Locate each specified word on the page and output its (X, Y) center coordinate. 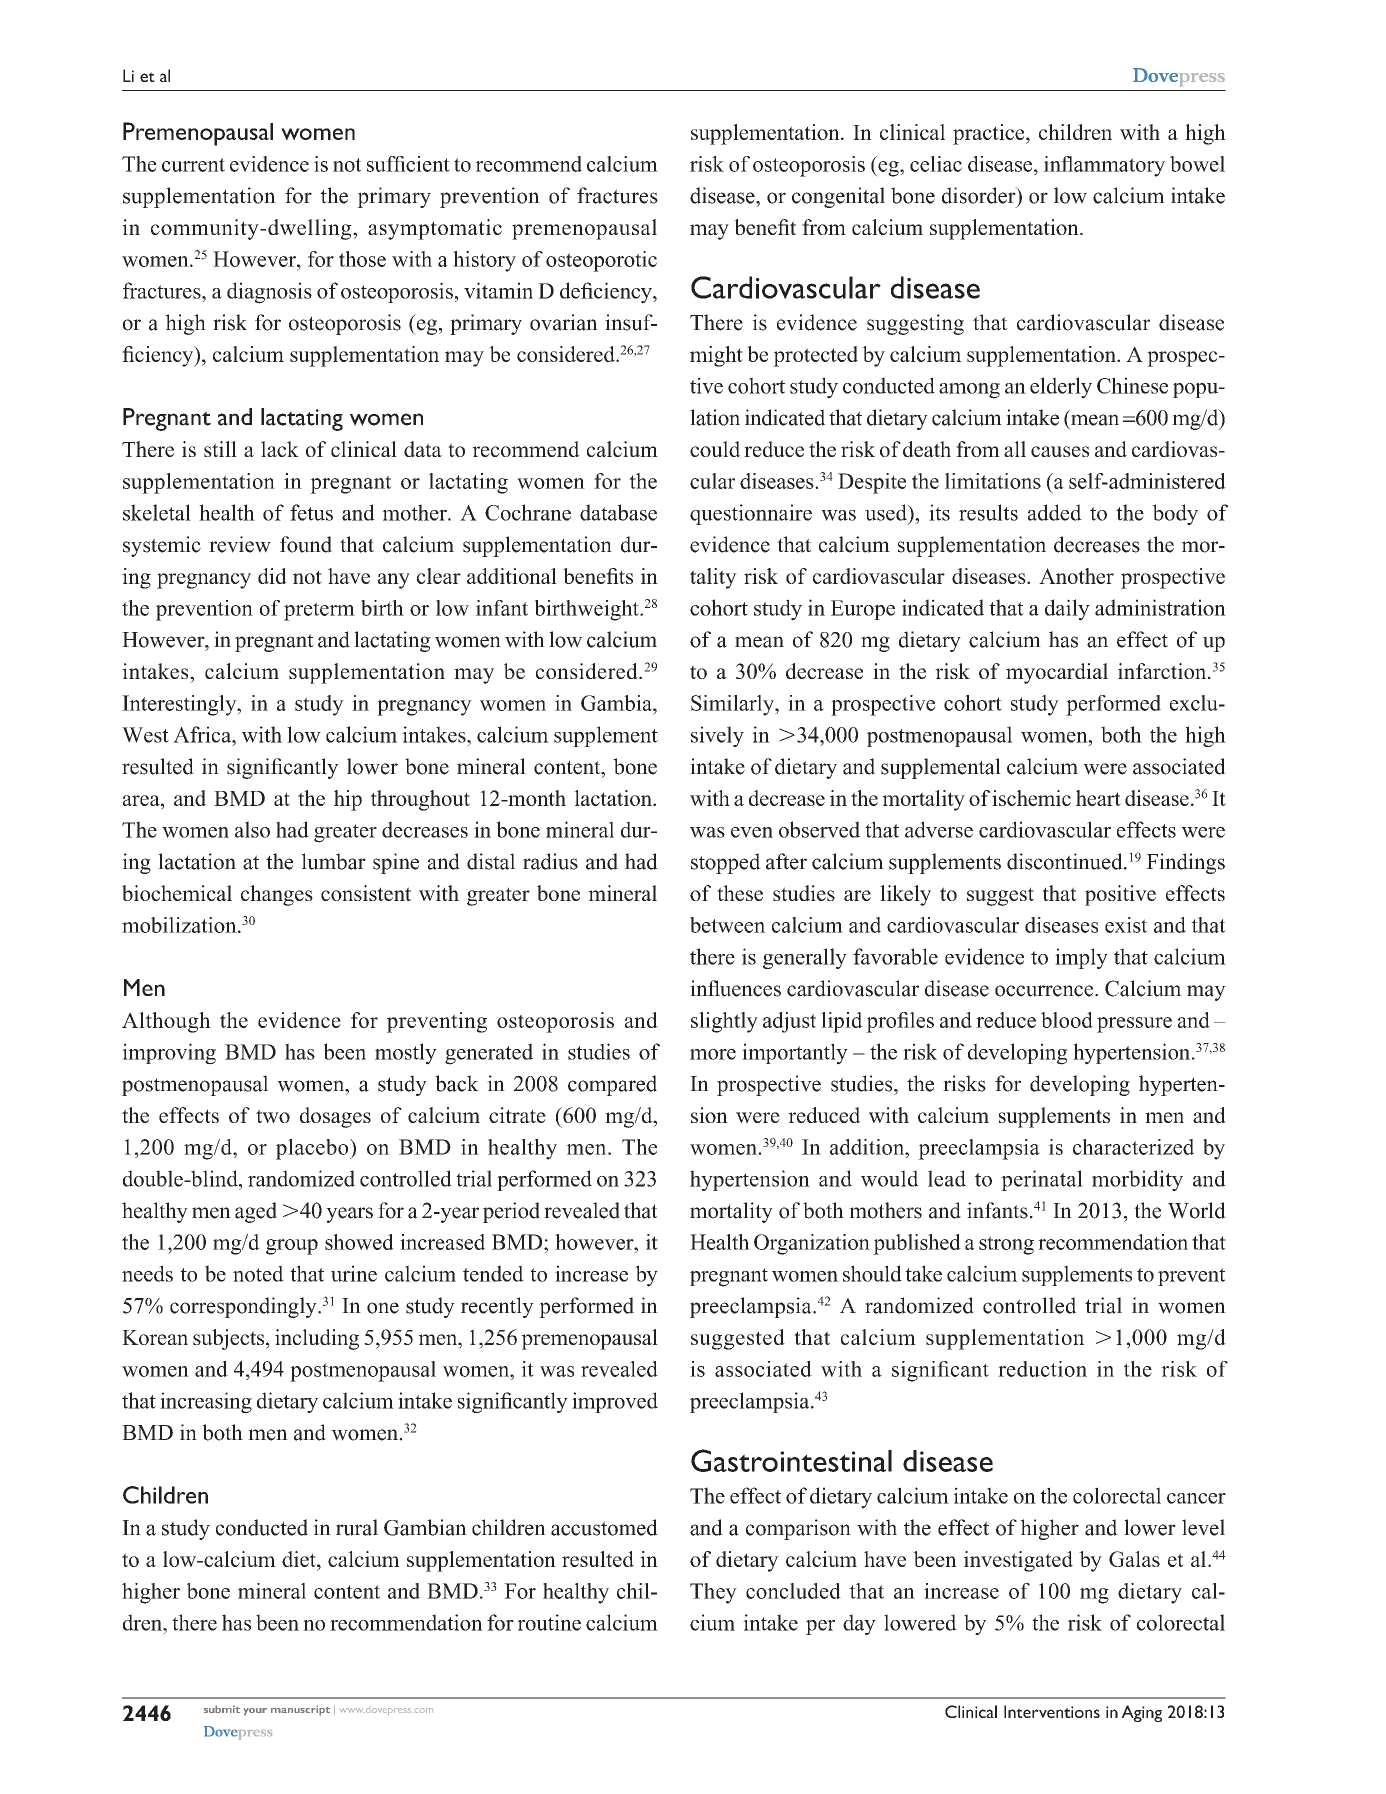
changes (277, 895)
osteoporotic (601, 261)
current (193, 165)
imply (1081, 958)
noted (258, 1273)
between (727, 925)
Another (1076, 576)
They (713, 1593)
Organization (812, 1244)
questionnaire (751, 514)
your (255, 1712)
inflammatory (1104, 166)
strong (1006, 1245)
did (272, 576)
